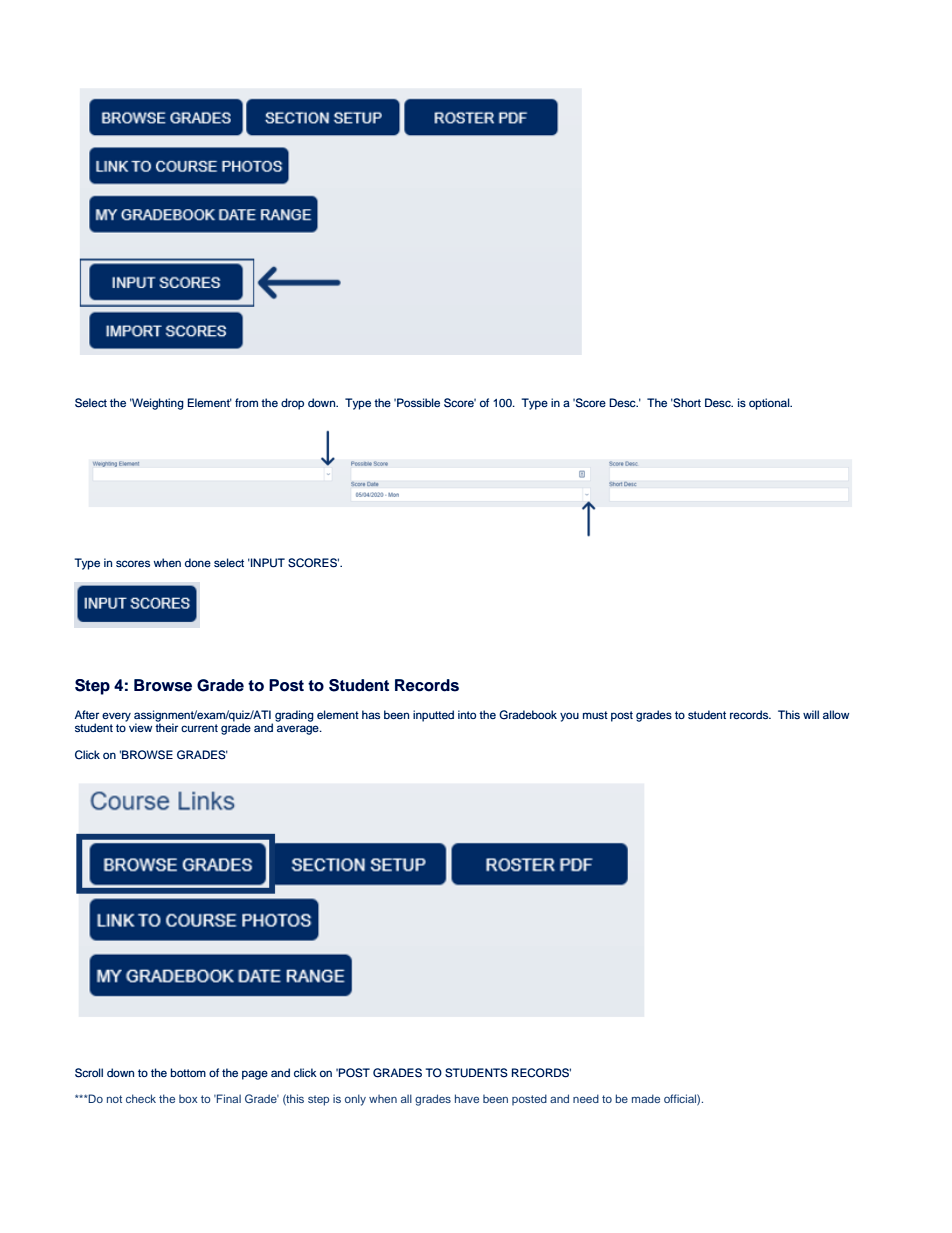  I want to click on made, so click(646, 1098).
